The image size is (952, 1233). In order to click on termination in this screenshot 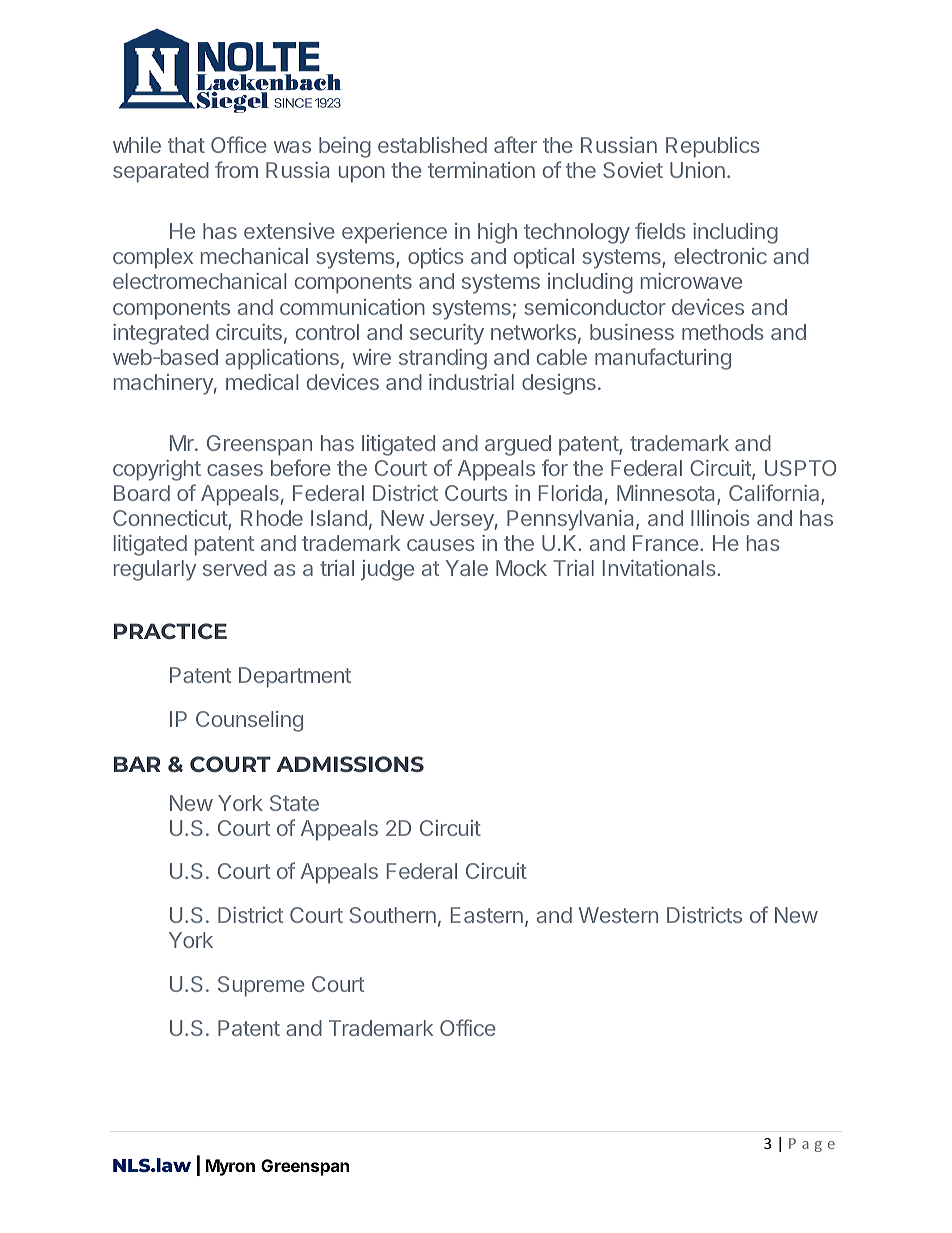, I will do `click(481, 170)`.
